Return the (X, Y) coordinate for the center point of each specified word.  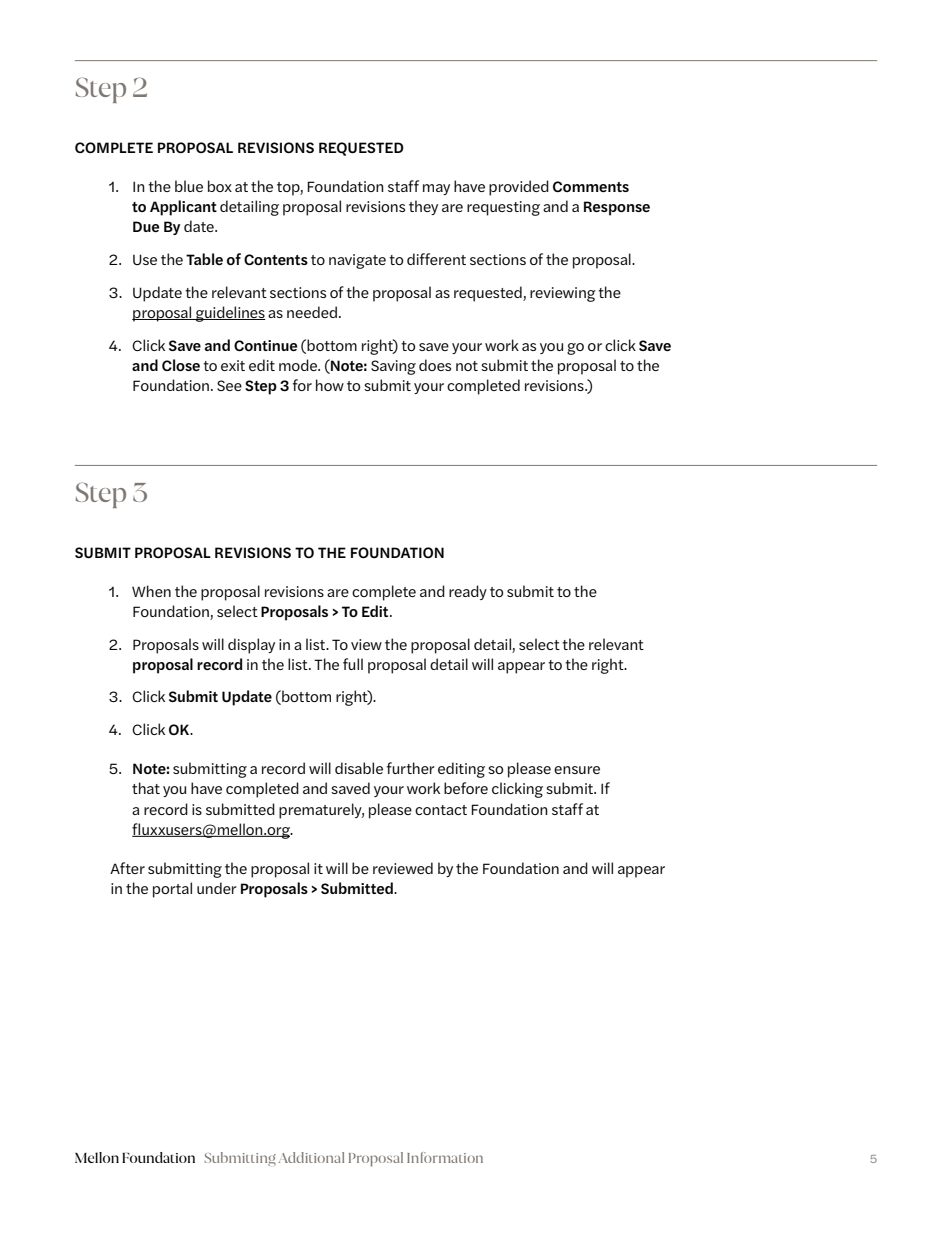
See (229, 385)
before (466, 788)
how (330, 385)
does (435, 365)
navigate (357, 261)
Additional (311, 1157)
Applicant (183, 208)
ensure (577, 770)
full (353, 664)
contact (441, 810)
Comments (591, 186)
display (251, 646)
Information (445, 1157)
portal (172, 890)
